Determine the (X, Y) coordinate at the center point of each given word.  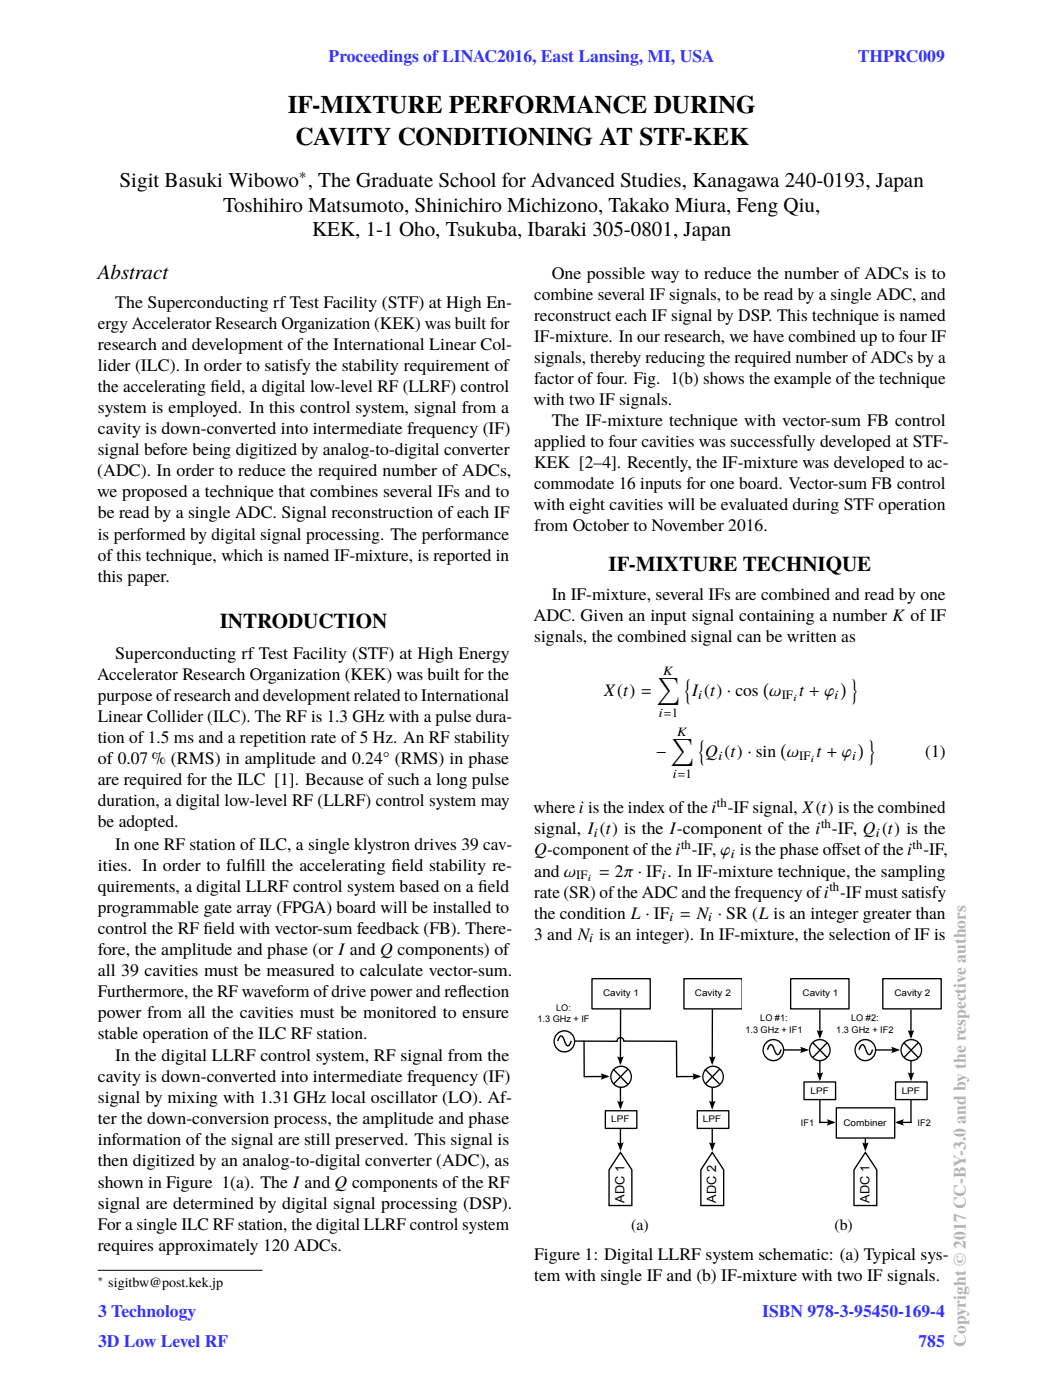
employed (204, 409)
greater (887, 916)
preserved (370, 1141)
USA (697, 56)
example (802, 380)
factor (554, 378)
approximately (208, 1247)
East (557, 56)
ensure (485, 1014)
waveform (275, 991)
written (812, 636)
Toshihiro (263, 204)
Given (602, 615)
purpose (125, 699)
